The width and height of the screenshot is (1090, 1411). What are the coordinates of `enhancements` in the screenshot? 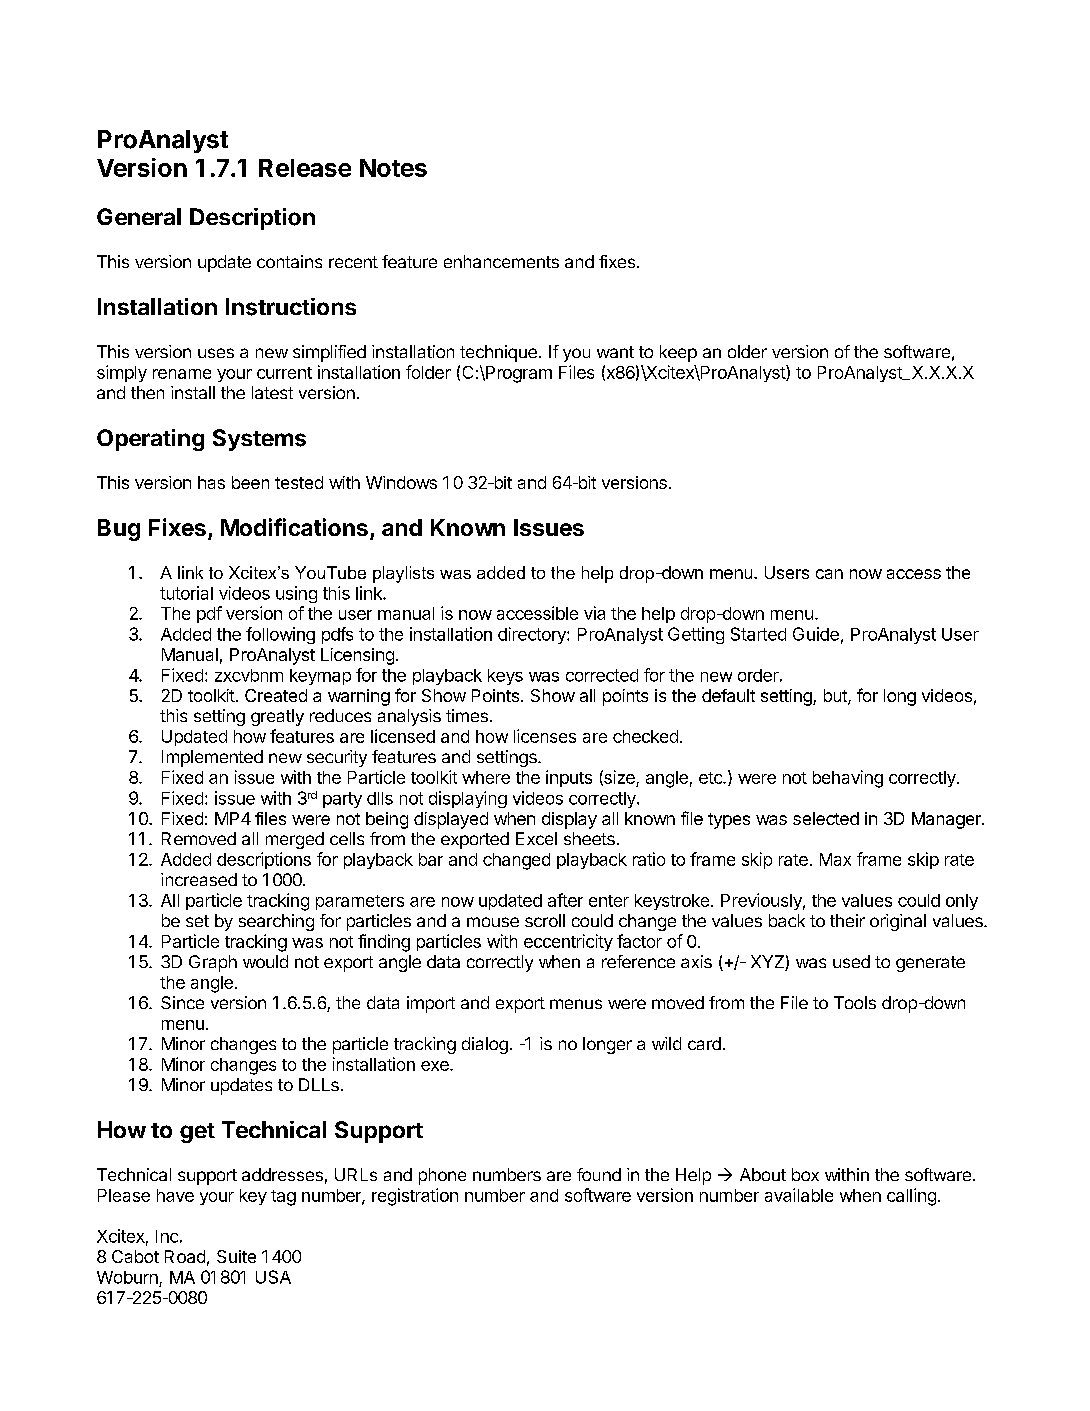 It's located at (501, 261).
